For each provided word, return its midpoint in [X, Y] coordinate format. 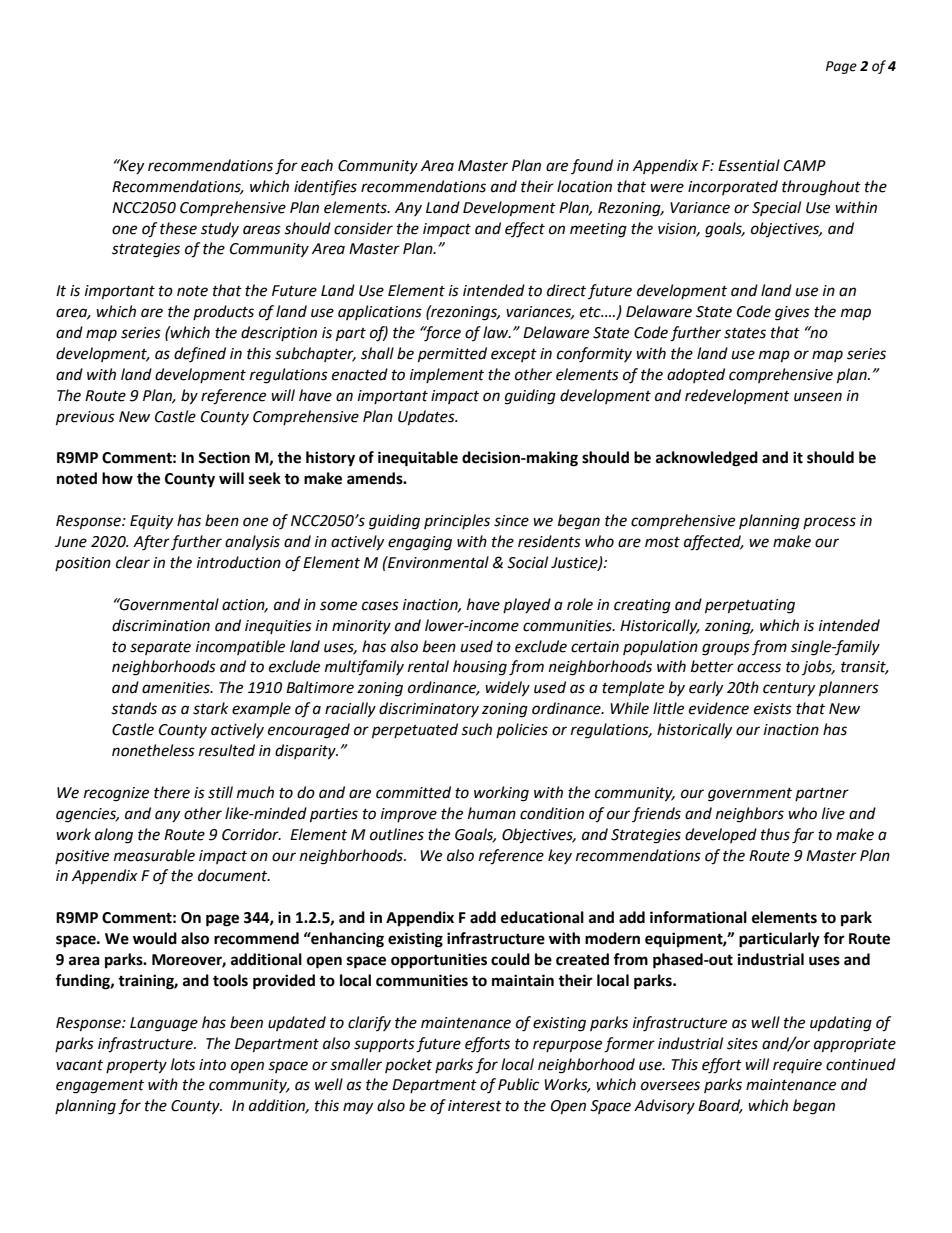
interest [475, 1106]
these [178, 228]
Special [776, 208]
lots [183, 1064]
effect [525, 230]
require [797, 1066]
